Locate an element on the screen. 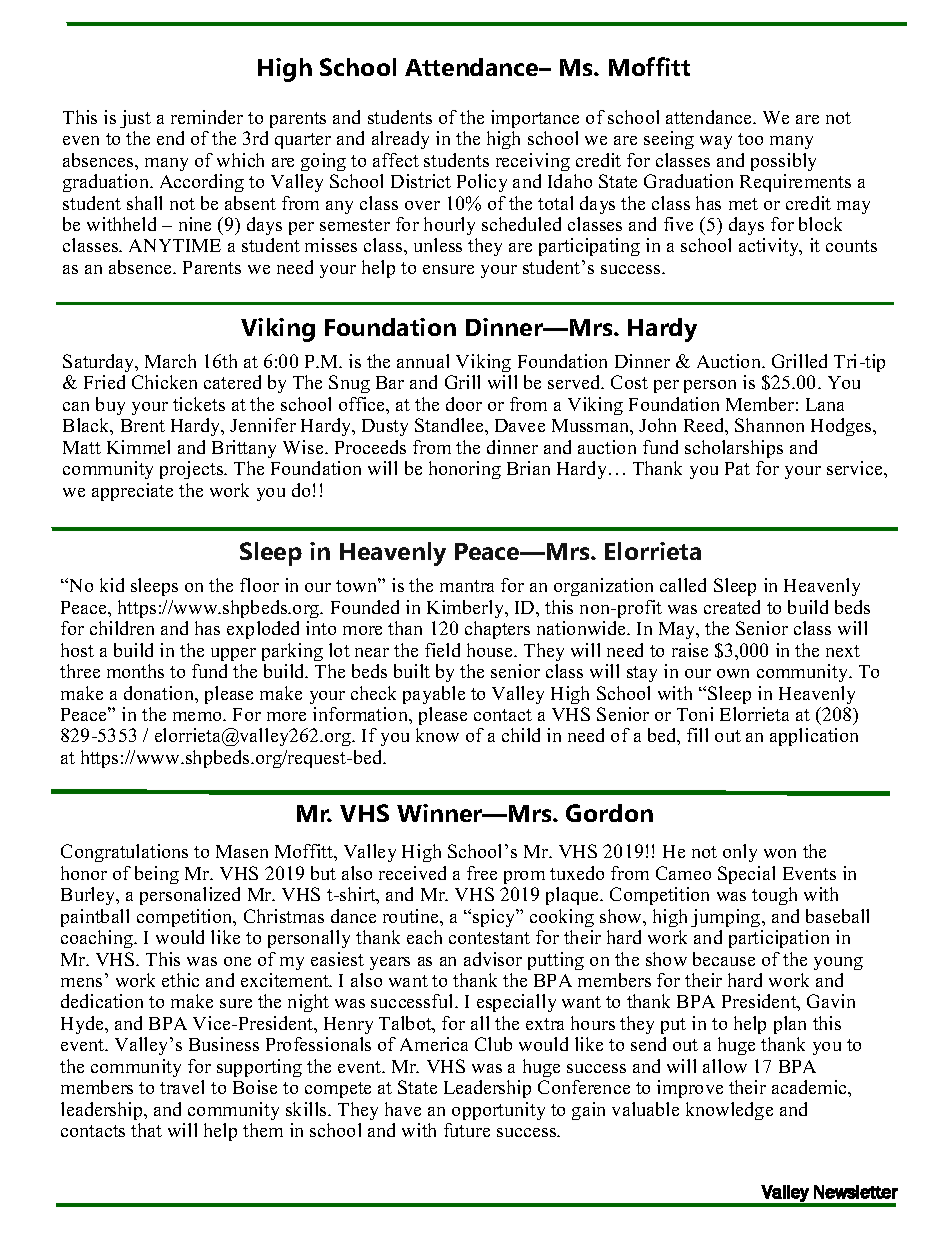 The width and height of the screenshot is (952, 1233). that is located at coordinates (146, 1130).
